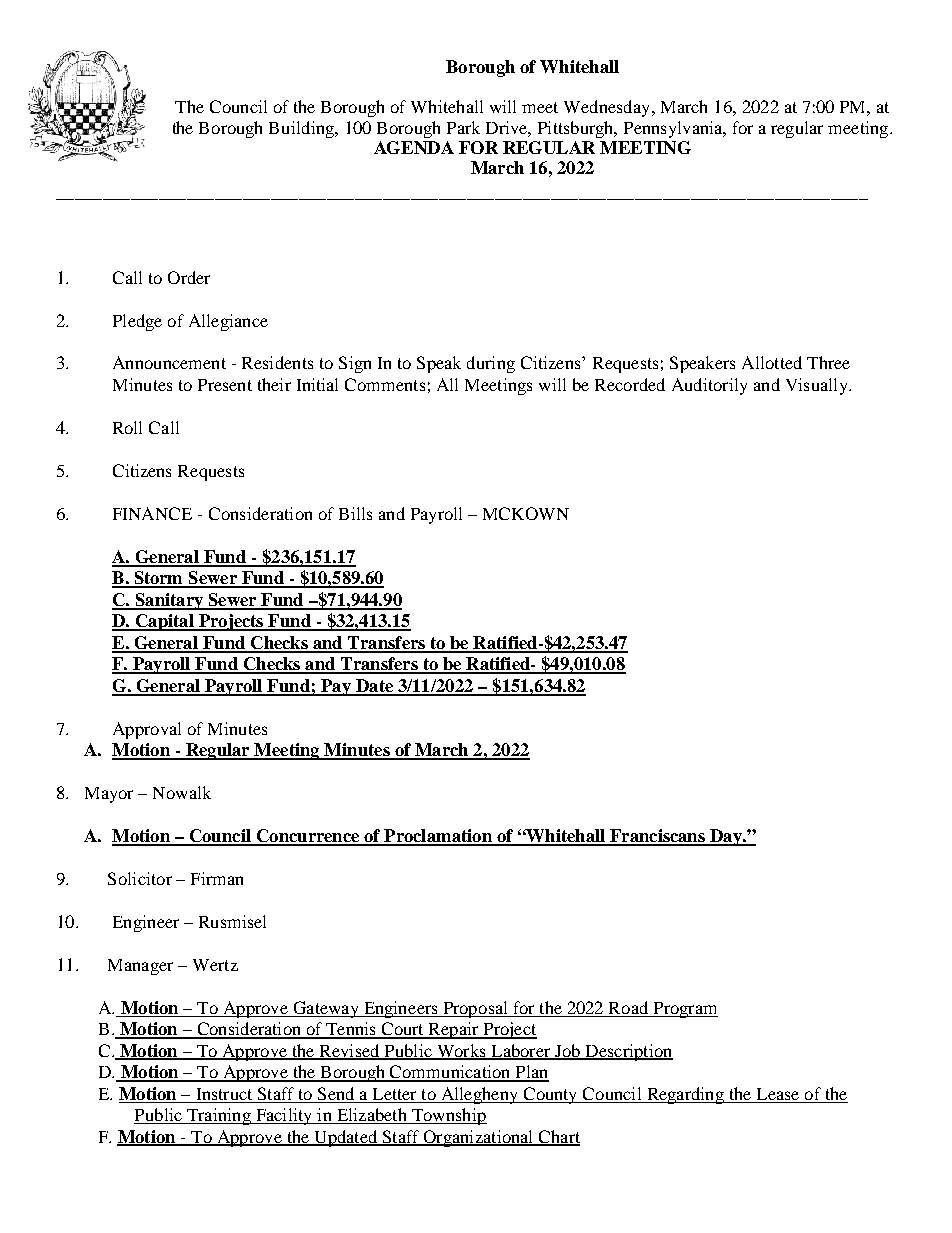  What do you see at coordinates (479, 1095) in the document?
I see `Allegheny` at bounding box center [479, 1095].
